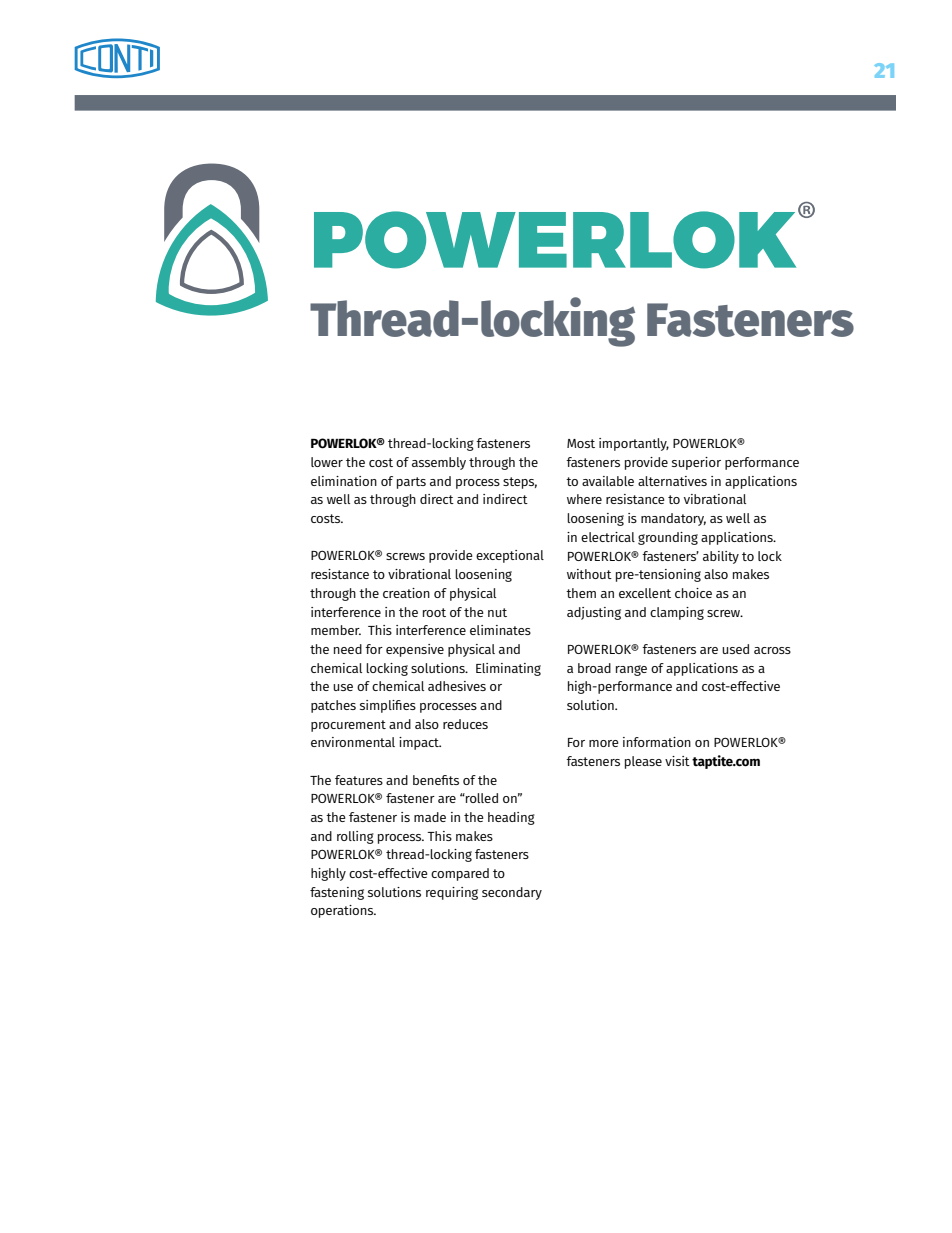  I want to click on Eliminating, so click(508, 669).
